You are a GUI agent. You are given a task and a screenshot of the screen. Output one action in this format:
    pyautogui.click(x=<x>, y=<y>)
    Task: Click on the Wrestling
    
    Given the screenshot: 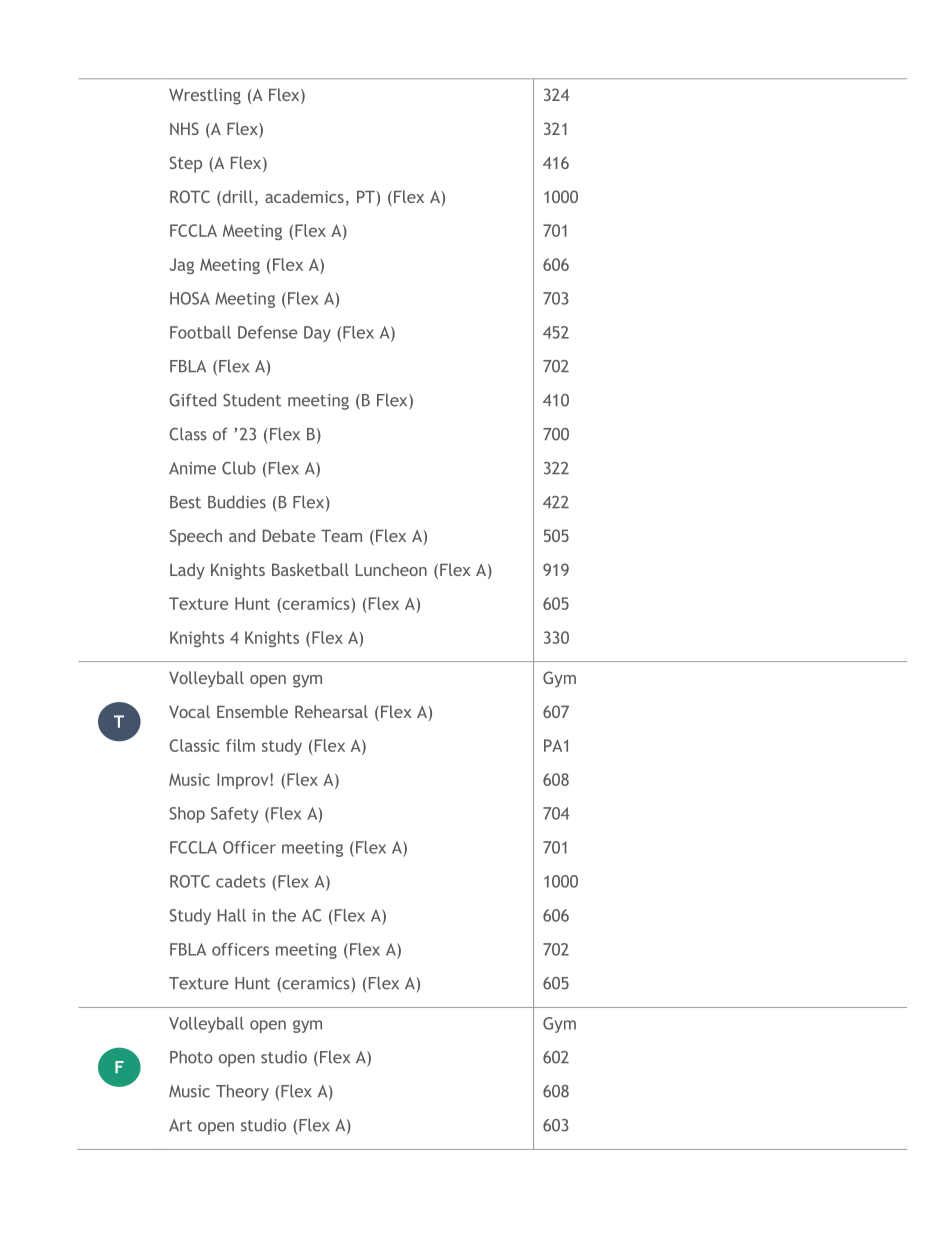 What is the action you would take?
    pyautogui.click(x=205, y=96)
